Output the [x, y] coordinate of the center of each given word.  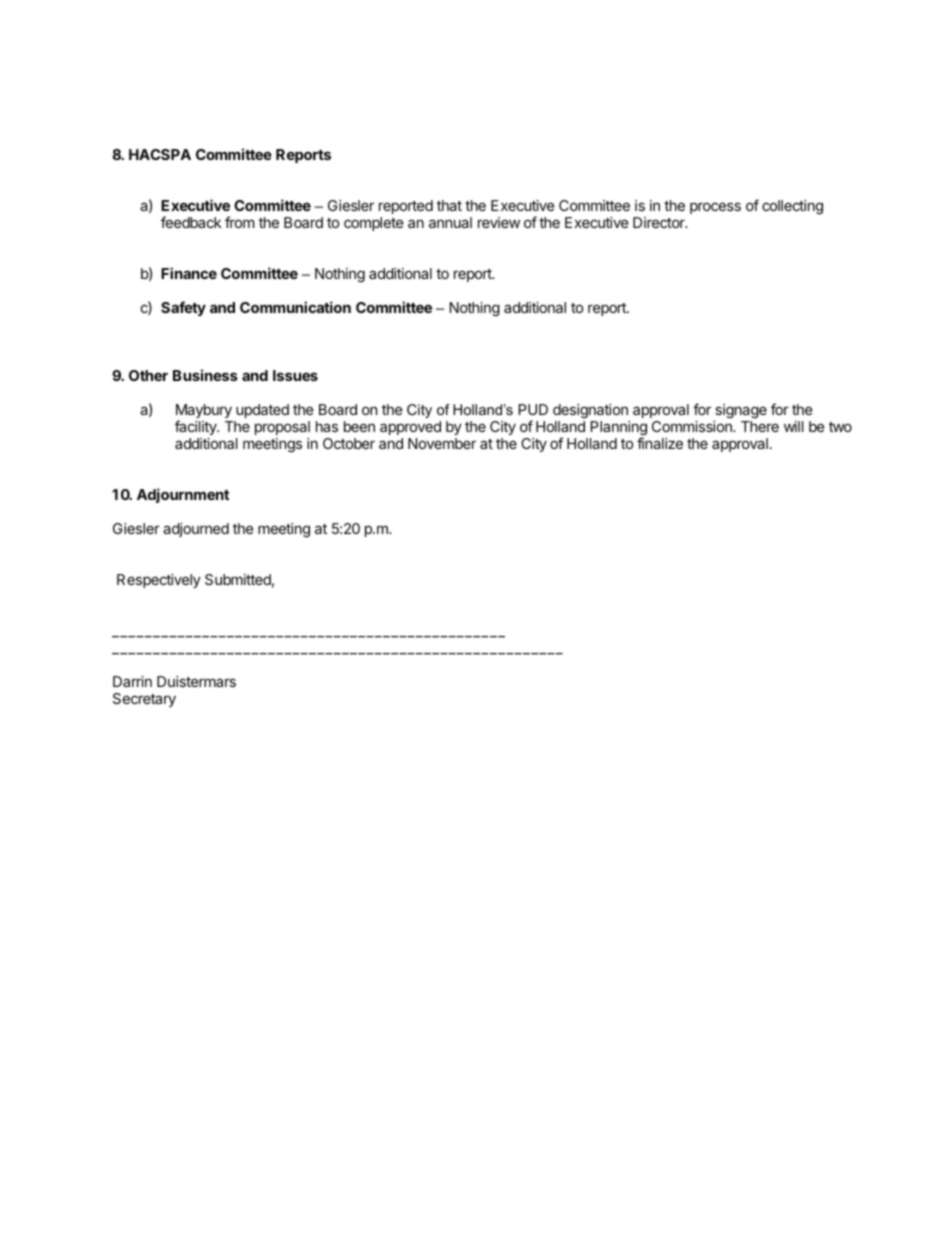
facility [197, 427]
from [239, 222]
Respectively [159, 581]
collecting [792, 207]
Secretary [144, 700]
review [499, 222]
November [442, 443]
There [760, 426]
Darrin [132, 681]
